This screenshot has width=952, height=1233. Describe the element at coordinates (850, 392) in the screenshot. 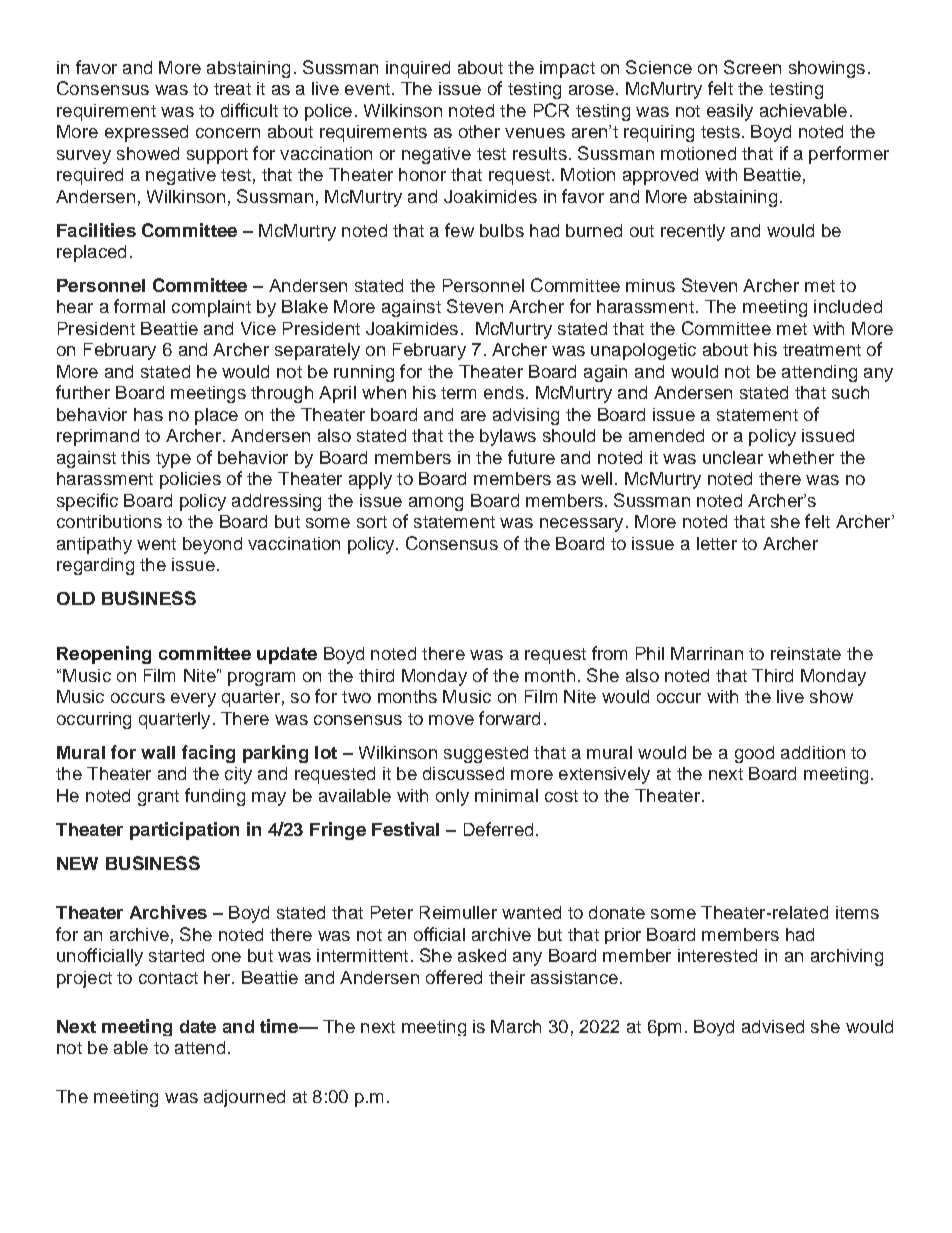

I see `such` at that location.
